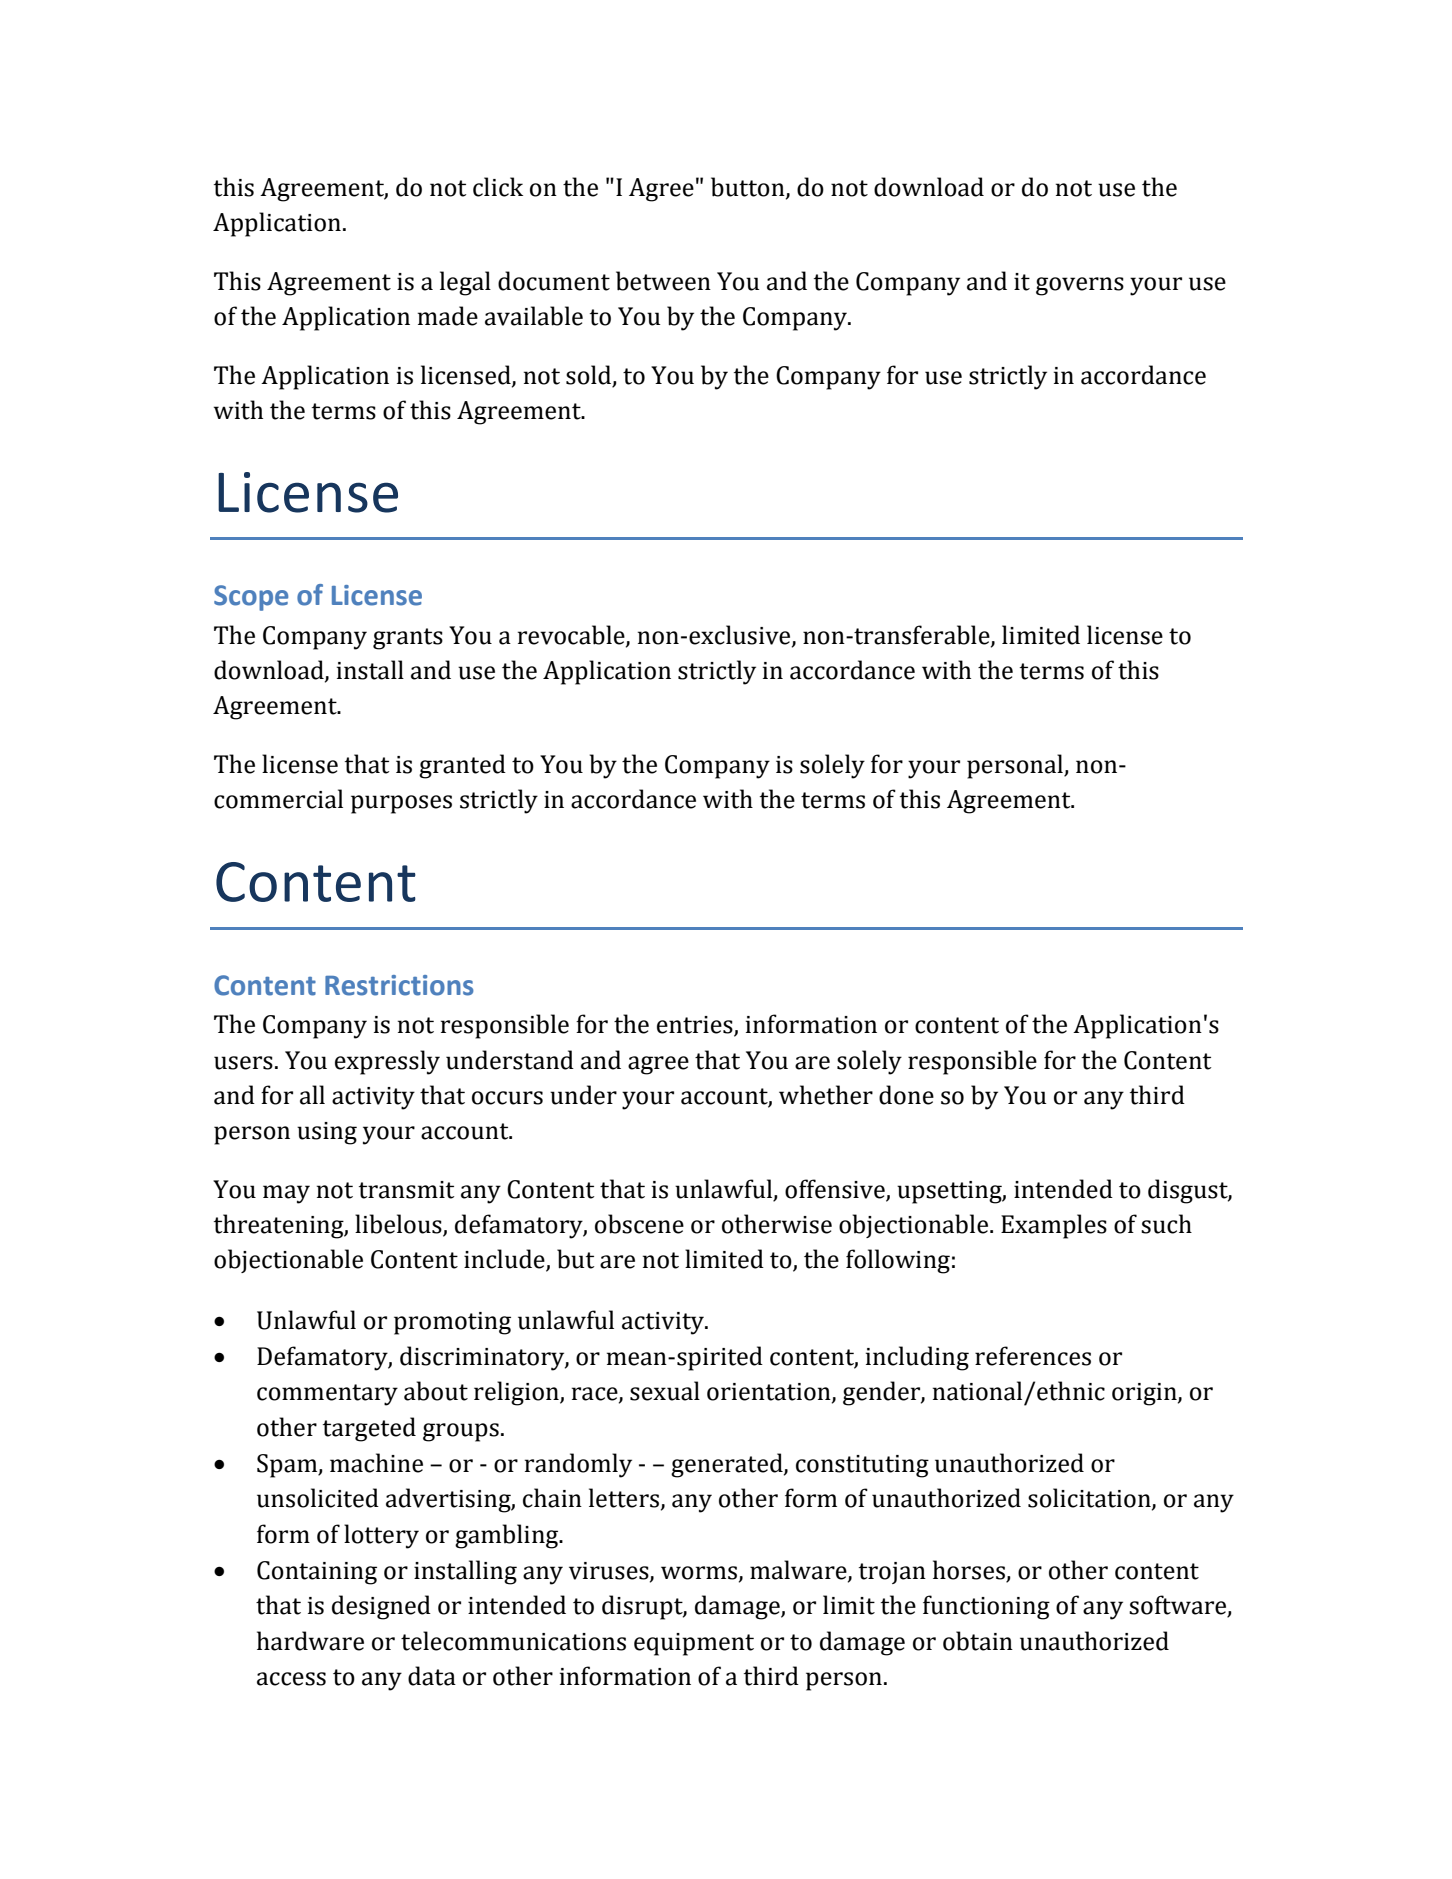 The height and width of the page is (1879, 1452). I want to click on designed, so click(381, 1607).
